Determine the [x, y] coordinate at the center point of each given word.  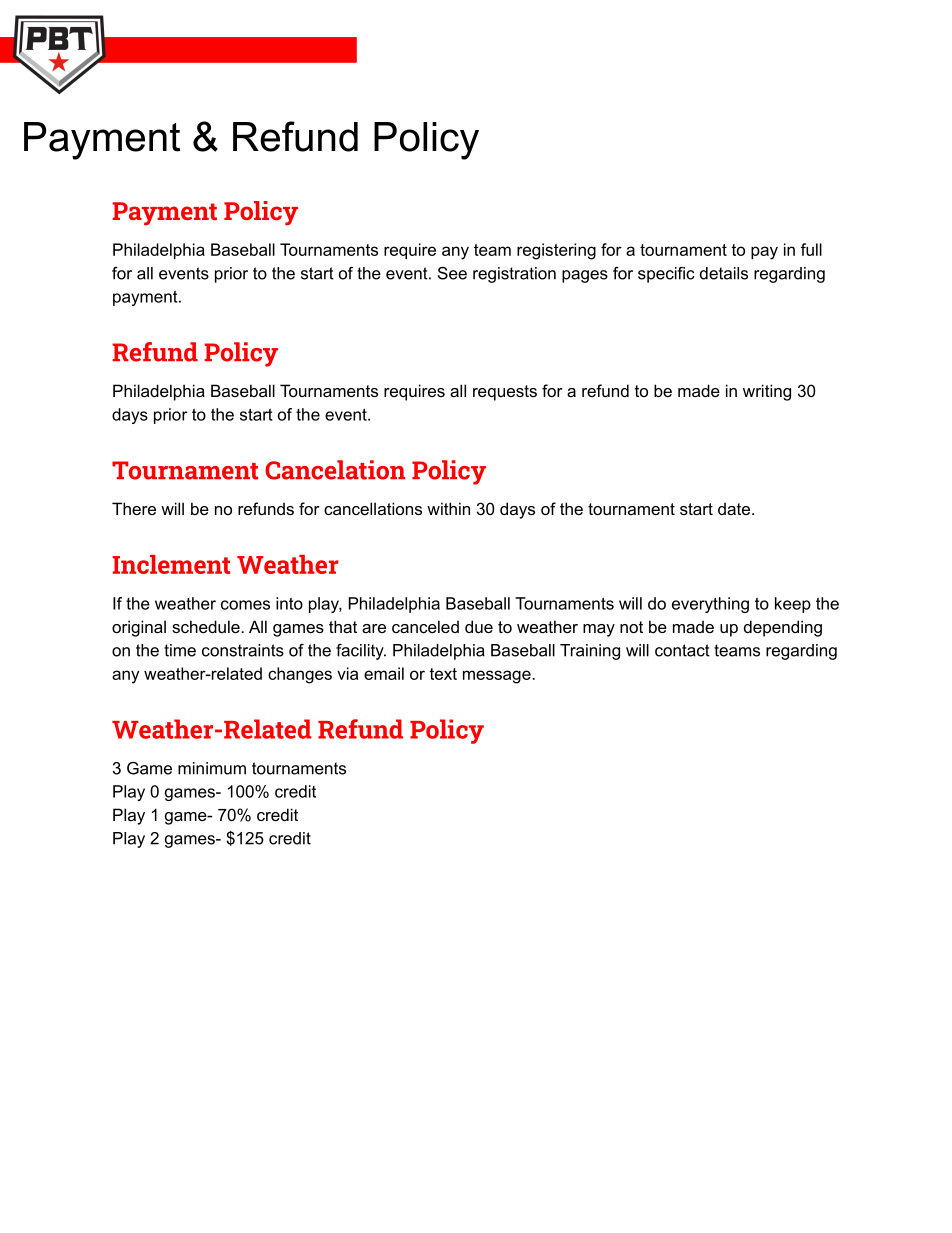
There [134, 508]
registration [514, 275]
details [724, 273]
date [734, 508]
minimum [212, 768]
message [498, 677]
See [452, 273]
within [448, 508]
